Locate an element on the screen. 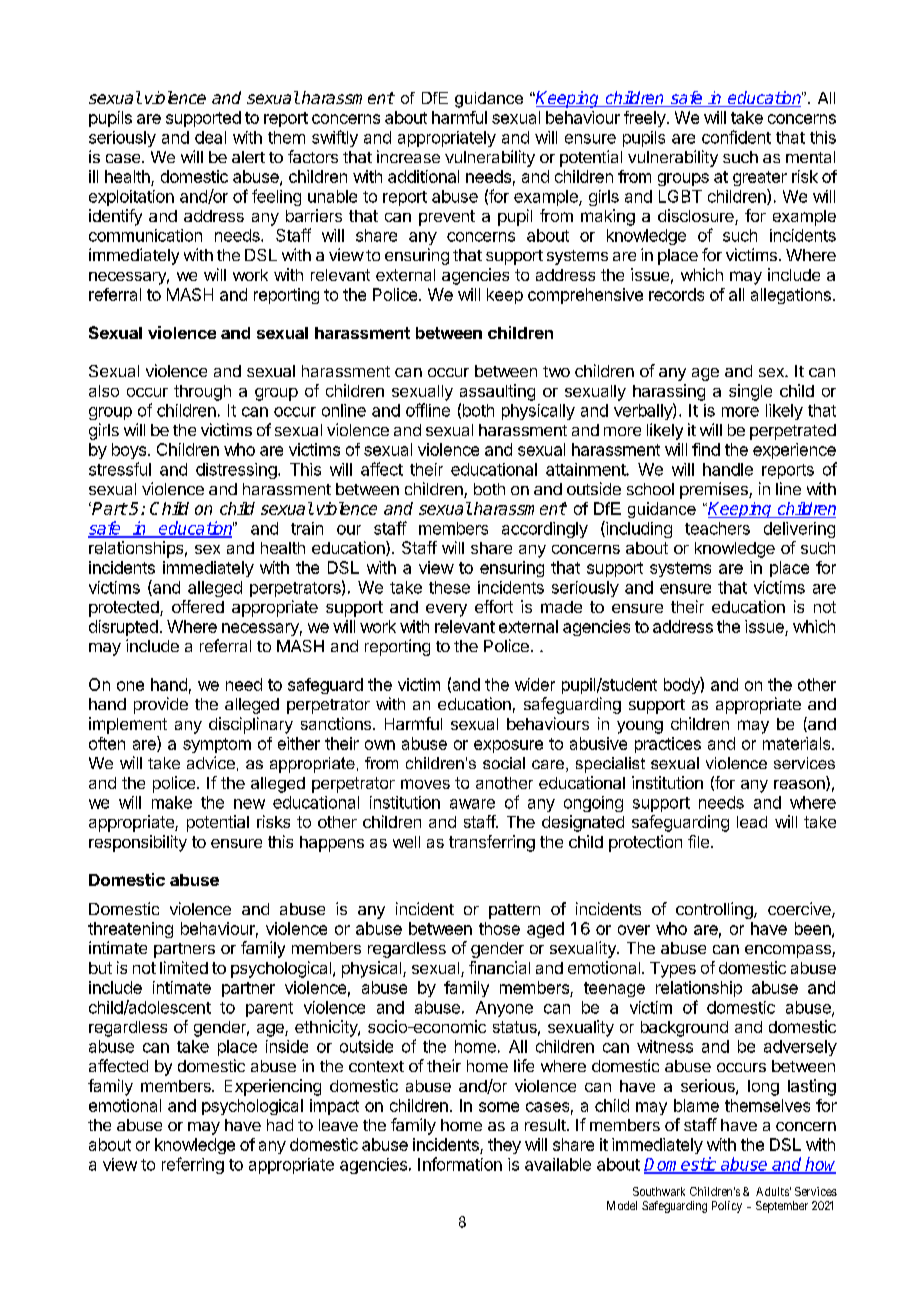 The image size is (924, 1308). lead is located at coordinates (752, 822).
